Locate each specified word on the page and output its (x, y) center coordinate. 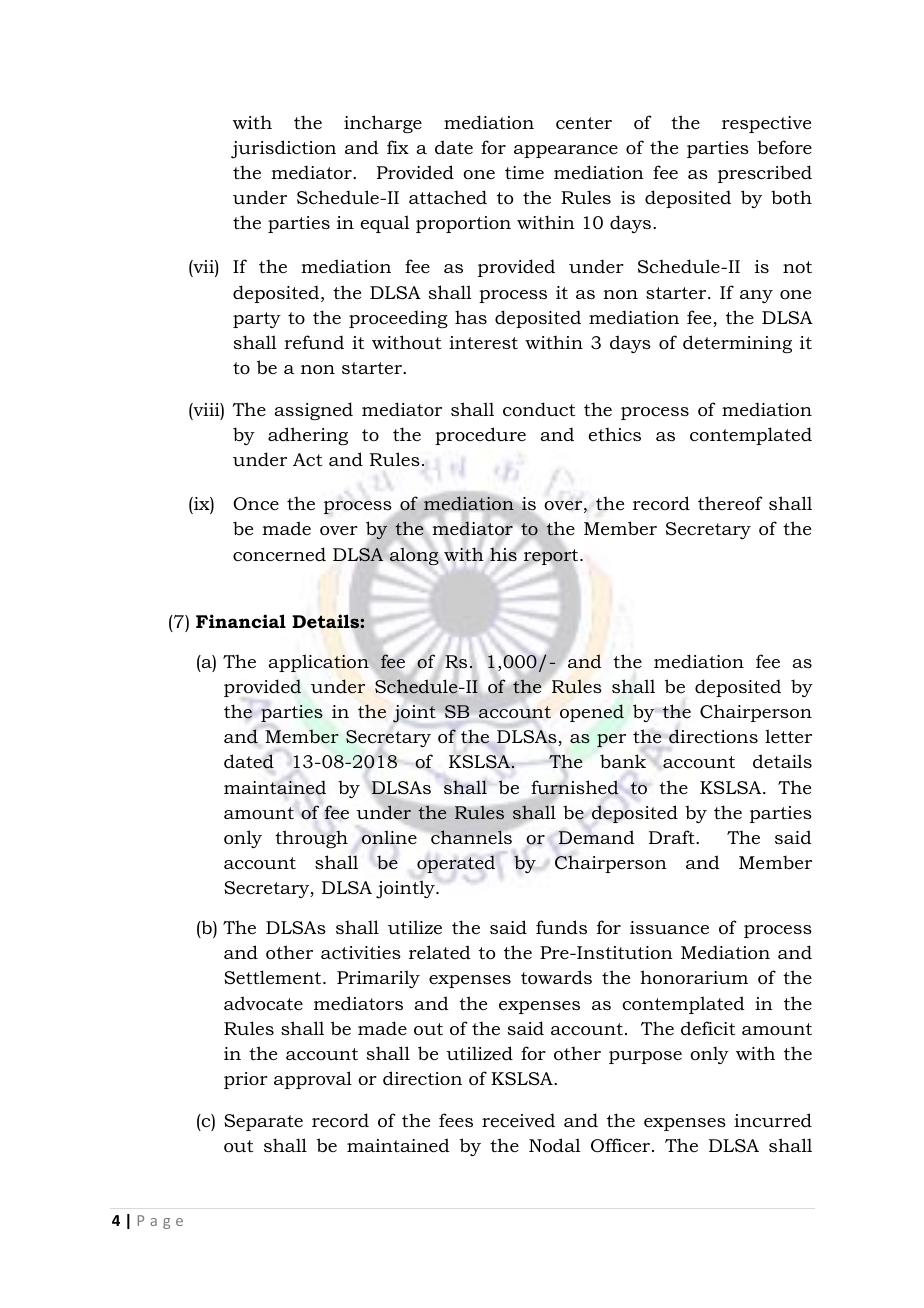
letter (788, 736)
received (518, 1120)
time (524, 172)
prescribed (765, 174)
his (503, 554)
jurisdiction (283, 149)
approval (313, 1080)
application (319, 663)
